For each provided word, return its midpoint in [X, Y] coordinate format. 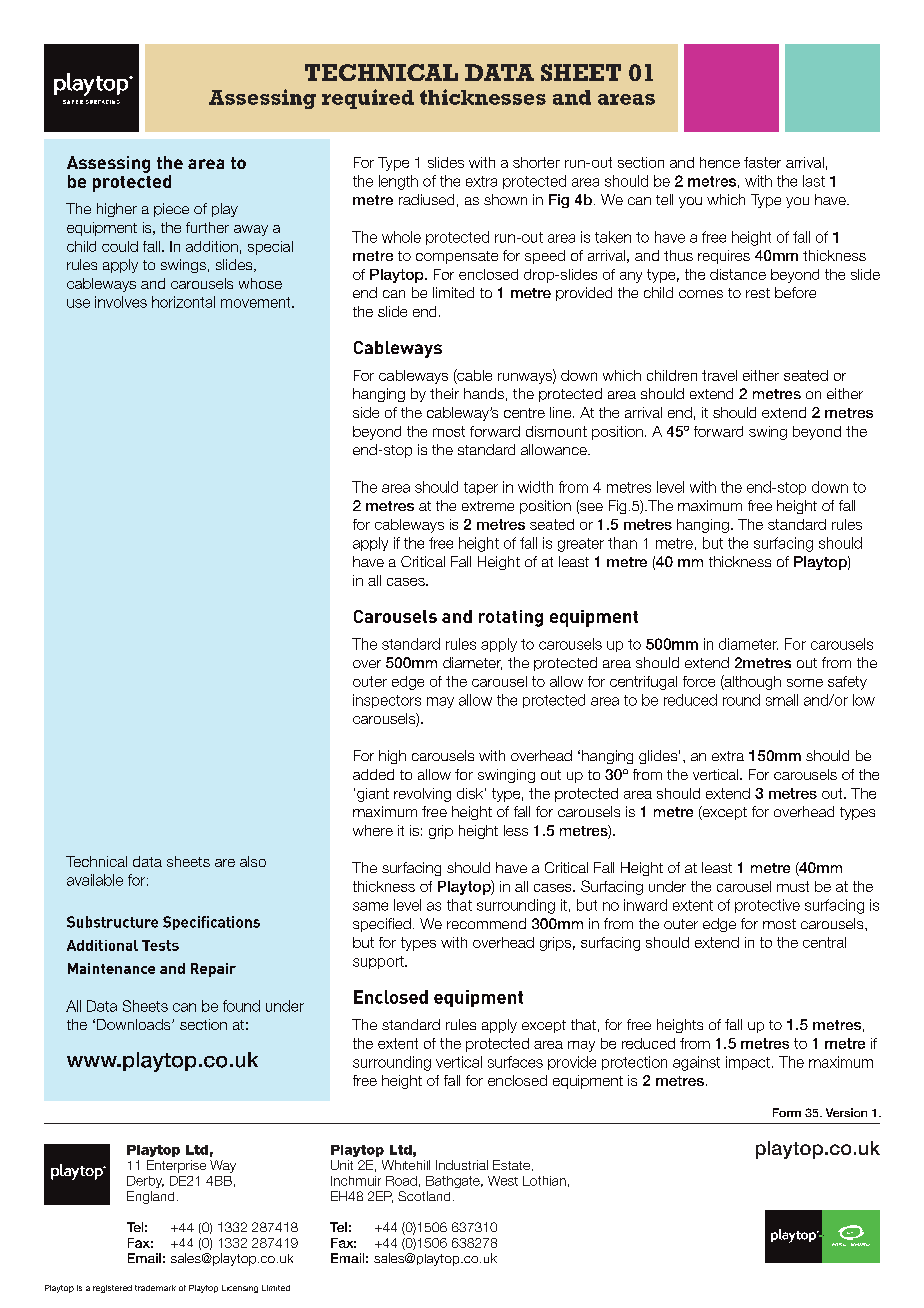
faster [762, 162]
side [366, 412]
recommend [486, 923]
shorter [536, 162]
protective [767, 906]
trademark [155, 1288]
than [622, 543]
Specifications [211, 923]
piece [171, 210]
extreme [488, 506]
